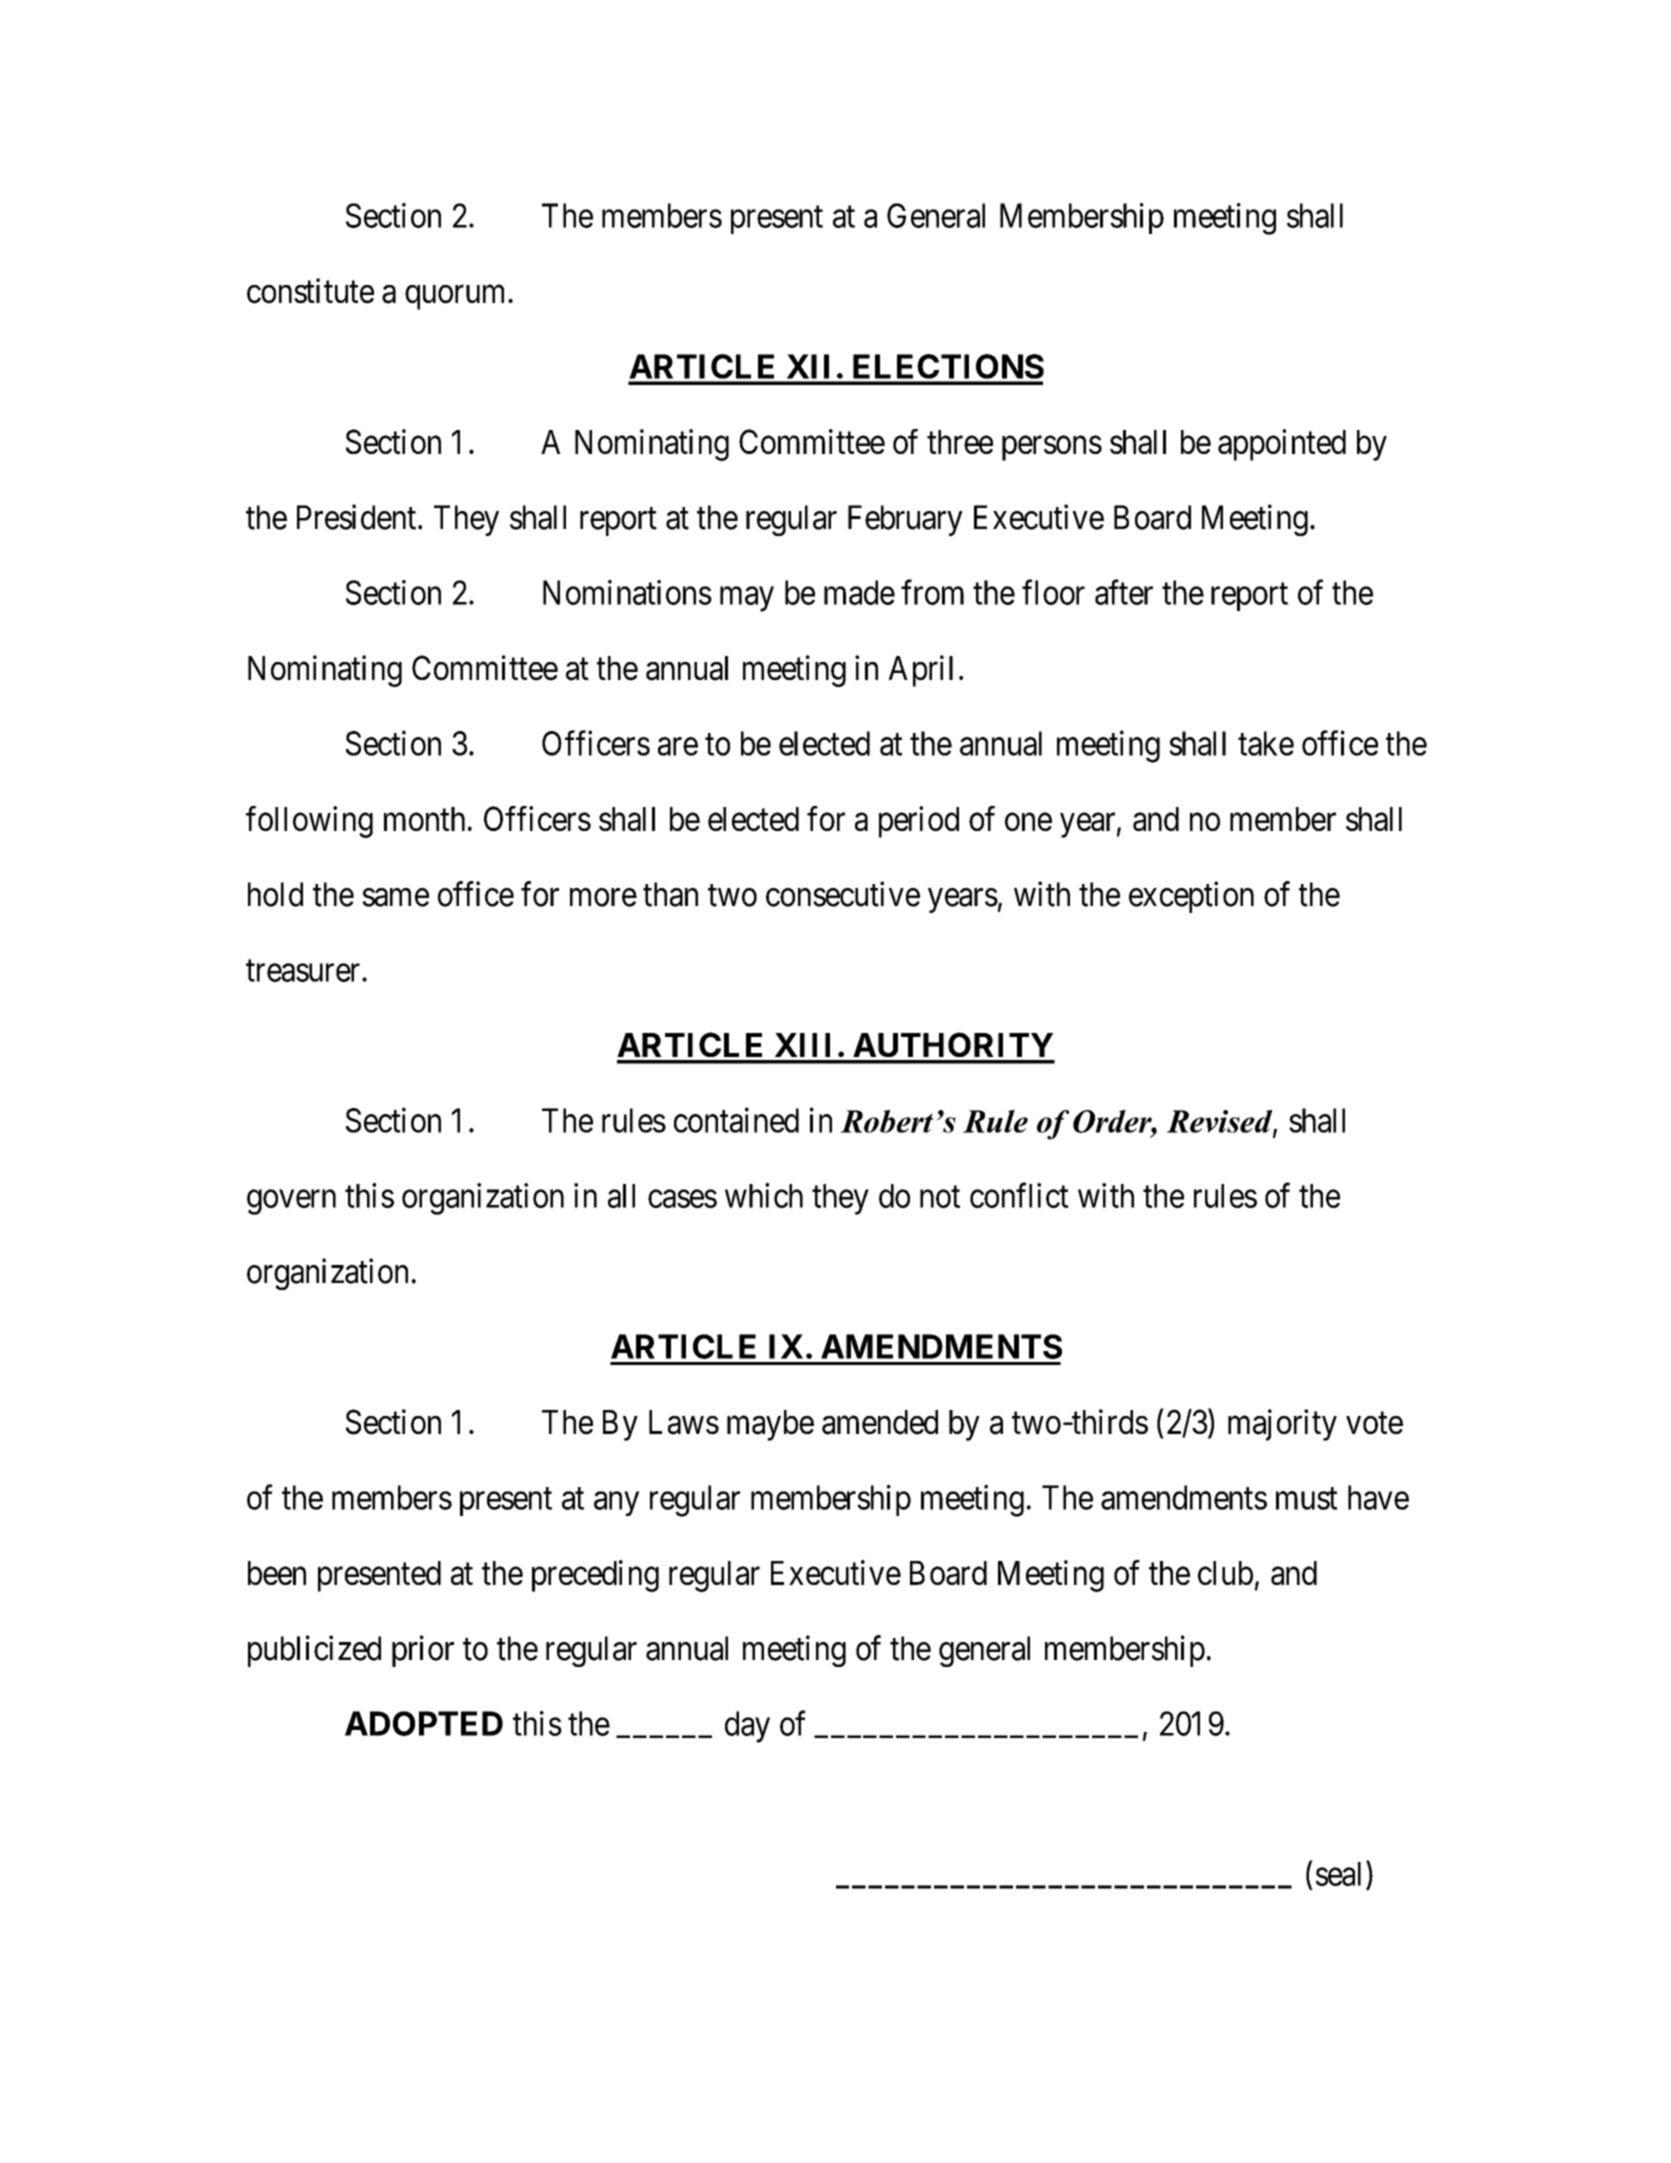  Describe the element at coordinates (880, 1422) in the screenshot. I see `amended` at that location.
